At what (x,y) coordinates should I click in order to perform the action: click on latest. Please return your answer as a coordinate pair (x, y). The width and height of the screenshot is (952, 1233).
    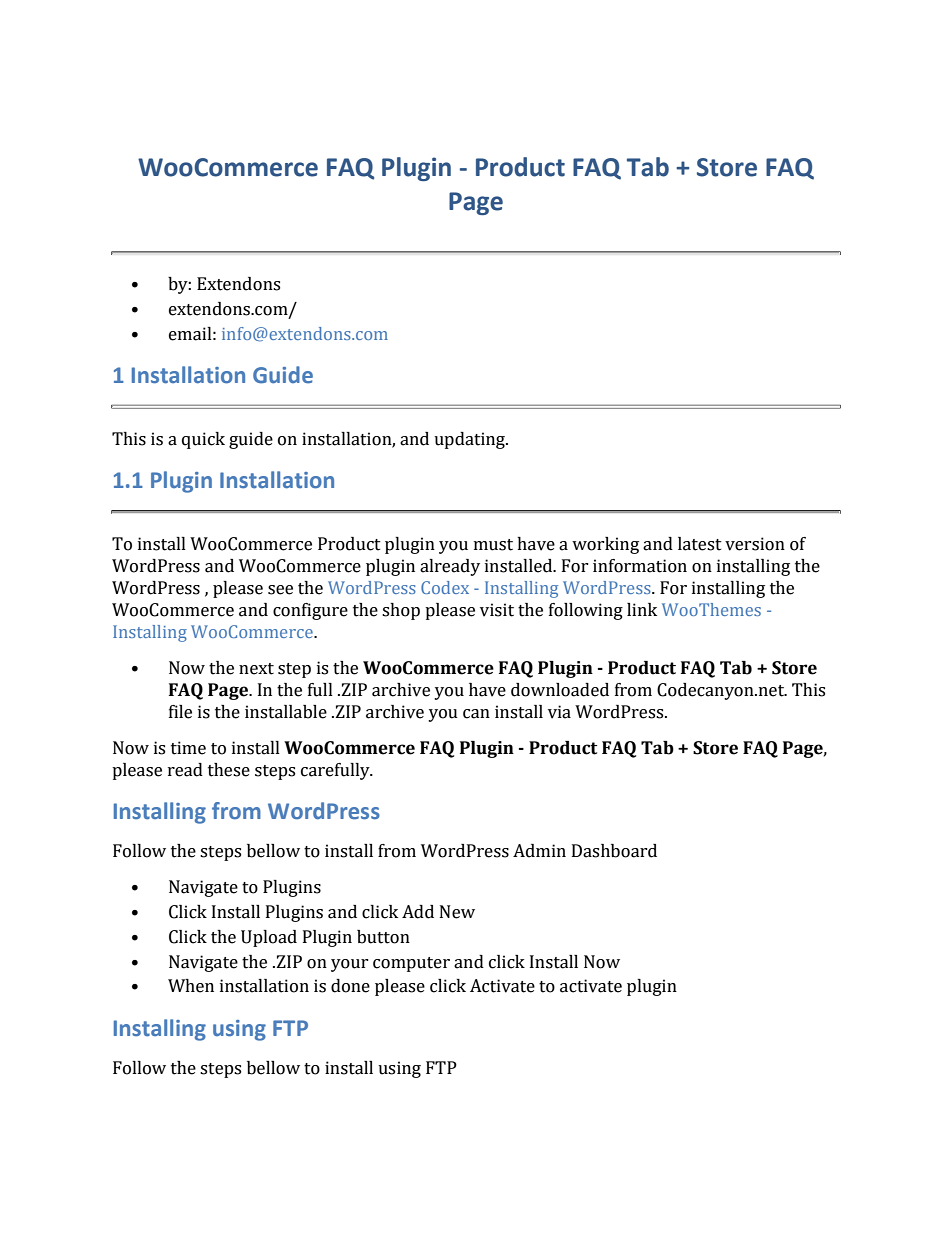
    Looking at the image, I should click on (700, 544).
